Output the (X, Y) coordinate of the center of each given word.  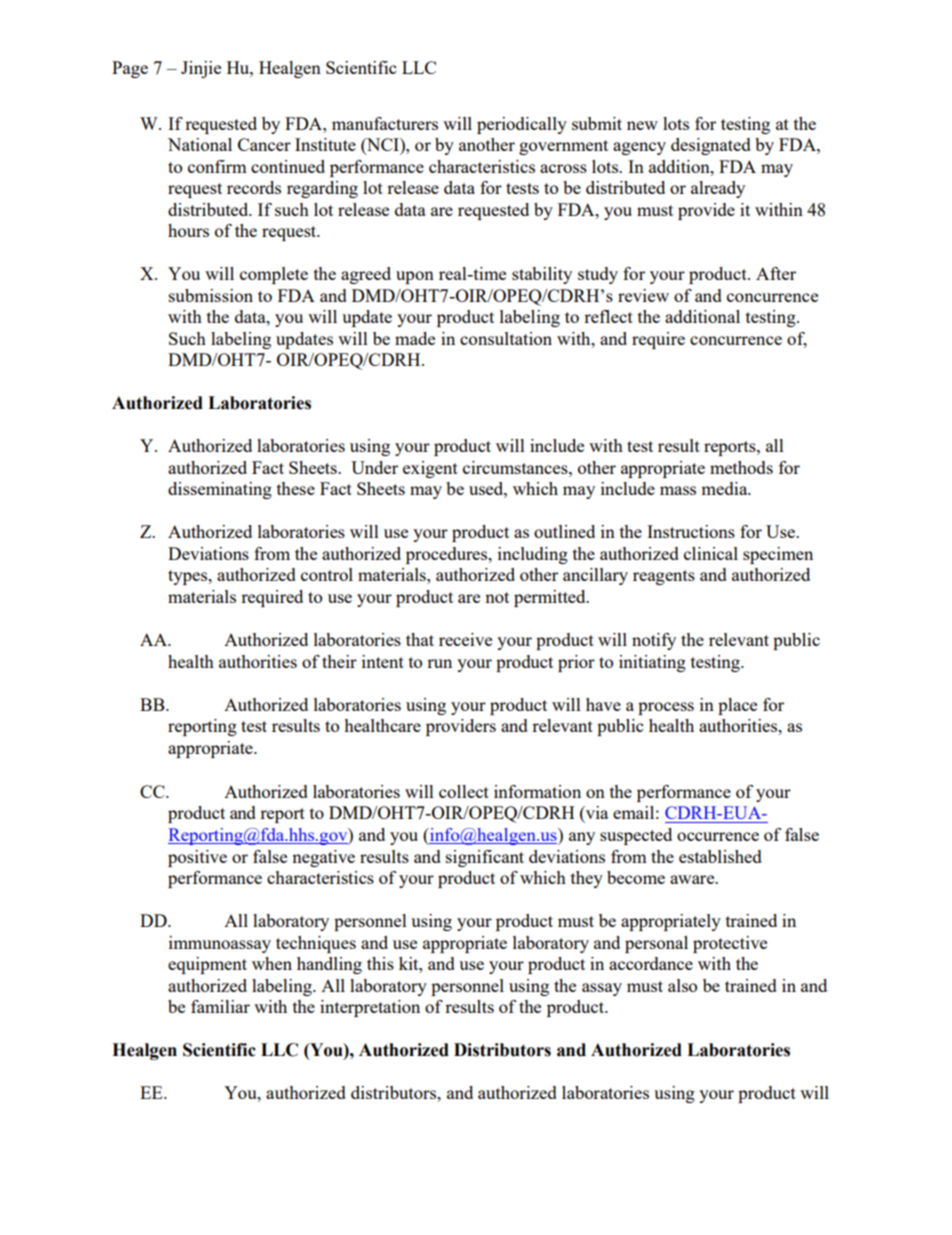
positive (197, 858)
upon (415, 277)
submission (211, 295)
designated (711, 146)
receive (465, 639)
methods (741, 467)
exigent (430, 469)
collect (464, 791)
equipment (207, 965)
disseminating (220, 490)
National (200, 144)
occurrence (718, 836)
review (643, 295)
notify (654, 641)
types (189, 577)
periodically (522, 125)
